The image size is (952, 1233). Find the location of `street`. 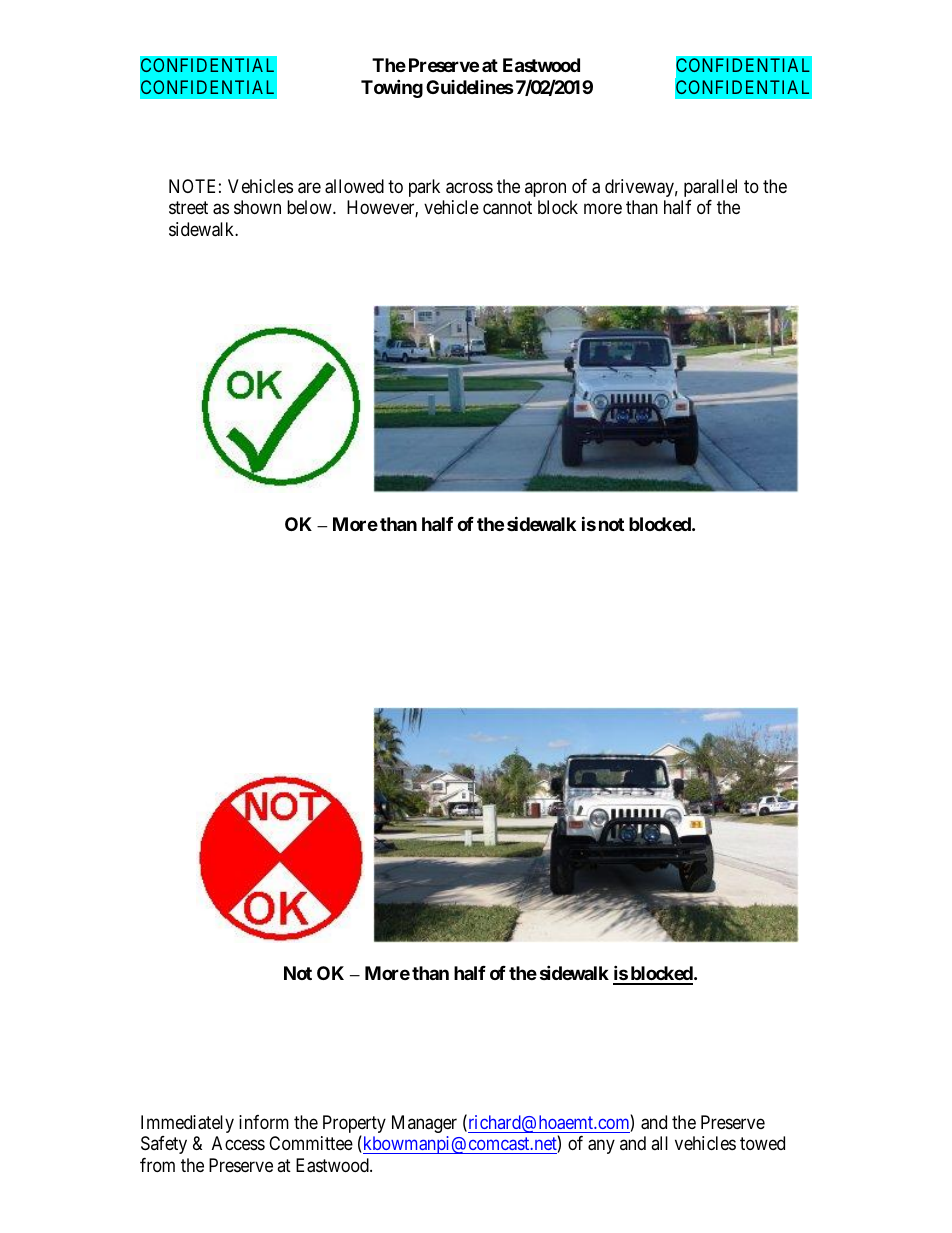

street is located at coordinates (188, 208).
